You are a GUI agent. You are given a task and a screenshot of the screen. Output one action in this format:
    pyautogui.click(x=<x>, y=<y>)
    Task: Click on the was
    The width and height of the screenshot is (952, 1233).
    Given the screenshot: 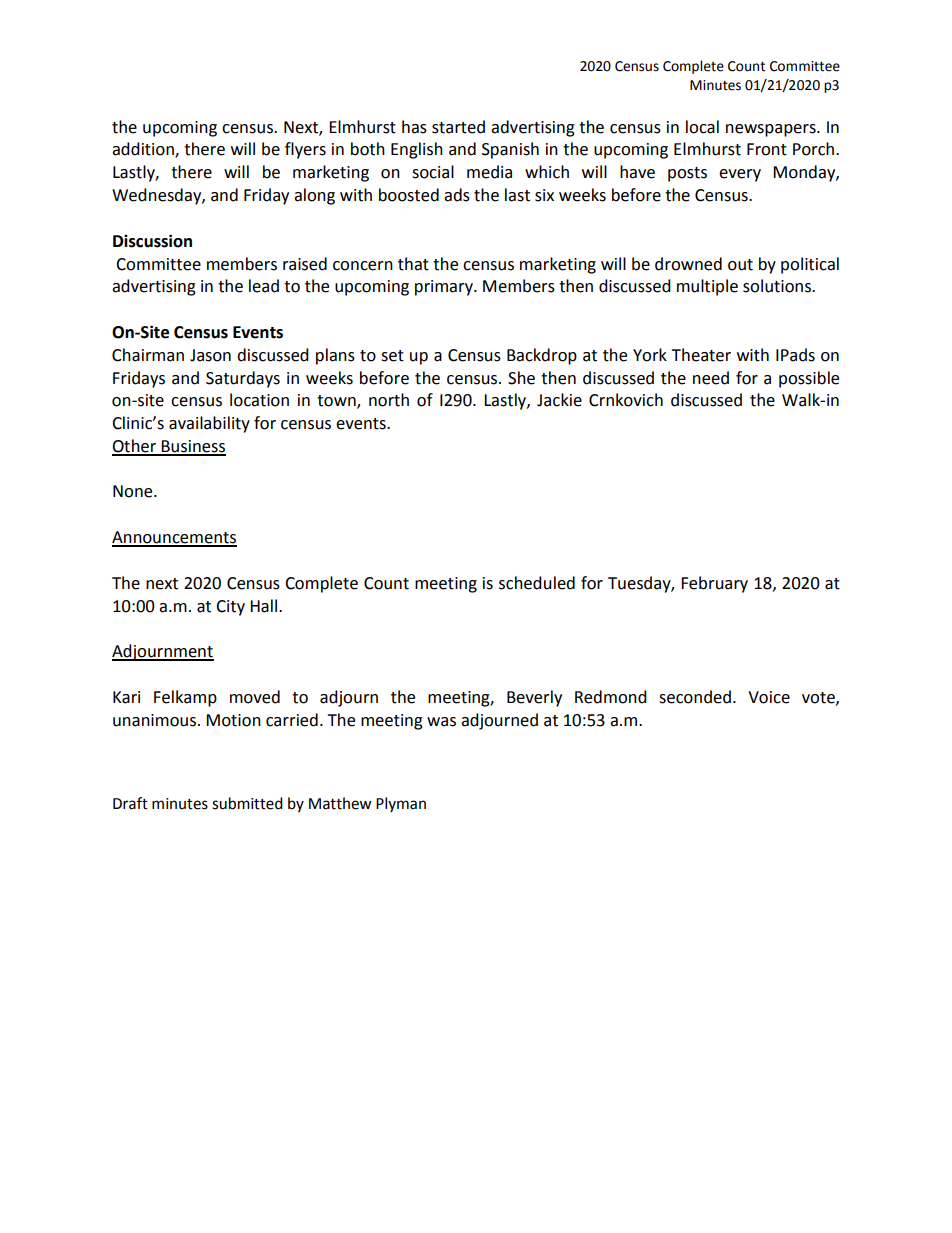 What is the action you would take?
    pyautogui.click(x=441, y=722)
